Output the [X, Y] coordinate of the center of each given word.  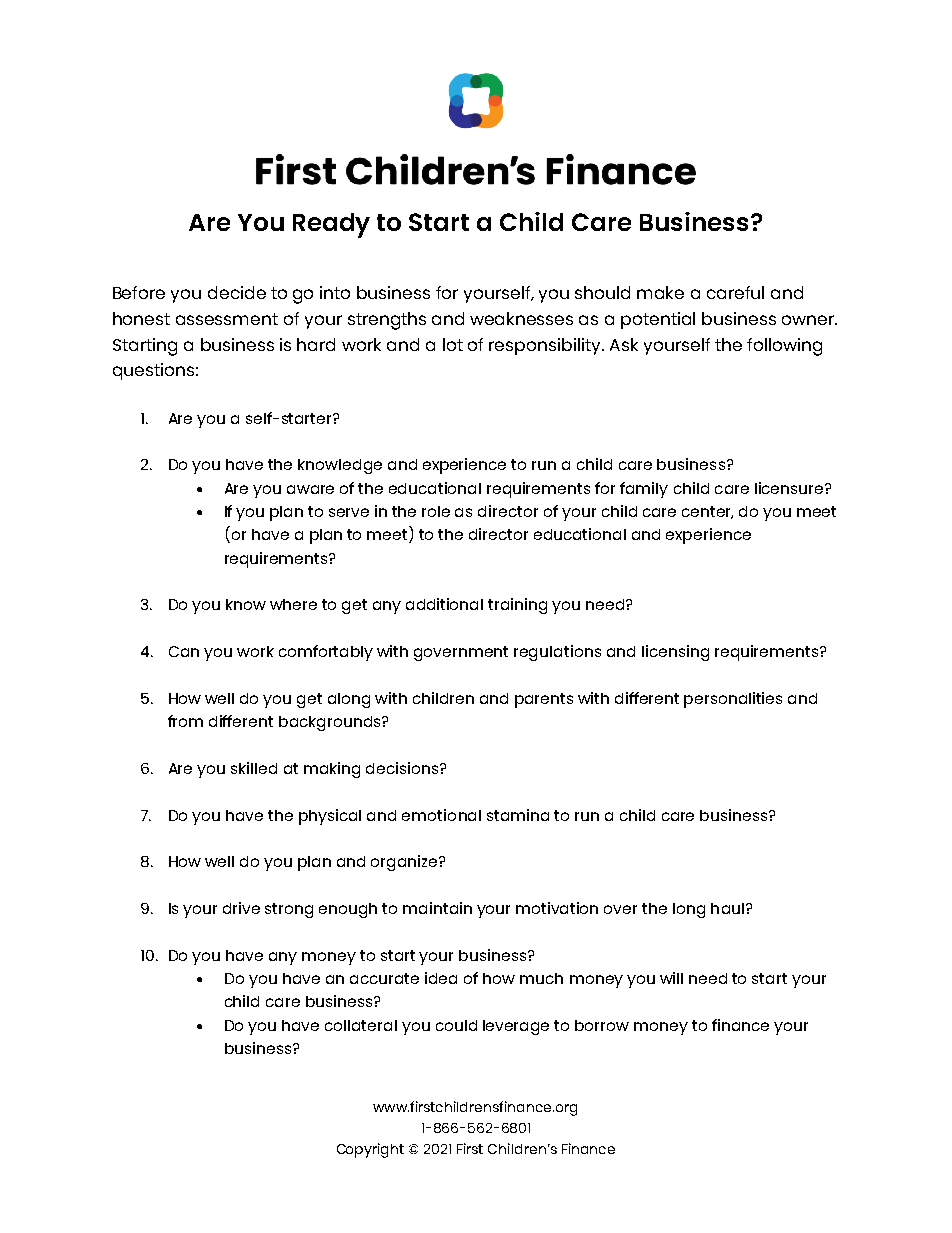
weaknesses [521, 318]
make [660, 292]
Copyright [370, 1150]
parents [544, 700]
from [185, 721]
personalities [733, 700]
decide [237, 292]
